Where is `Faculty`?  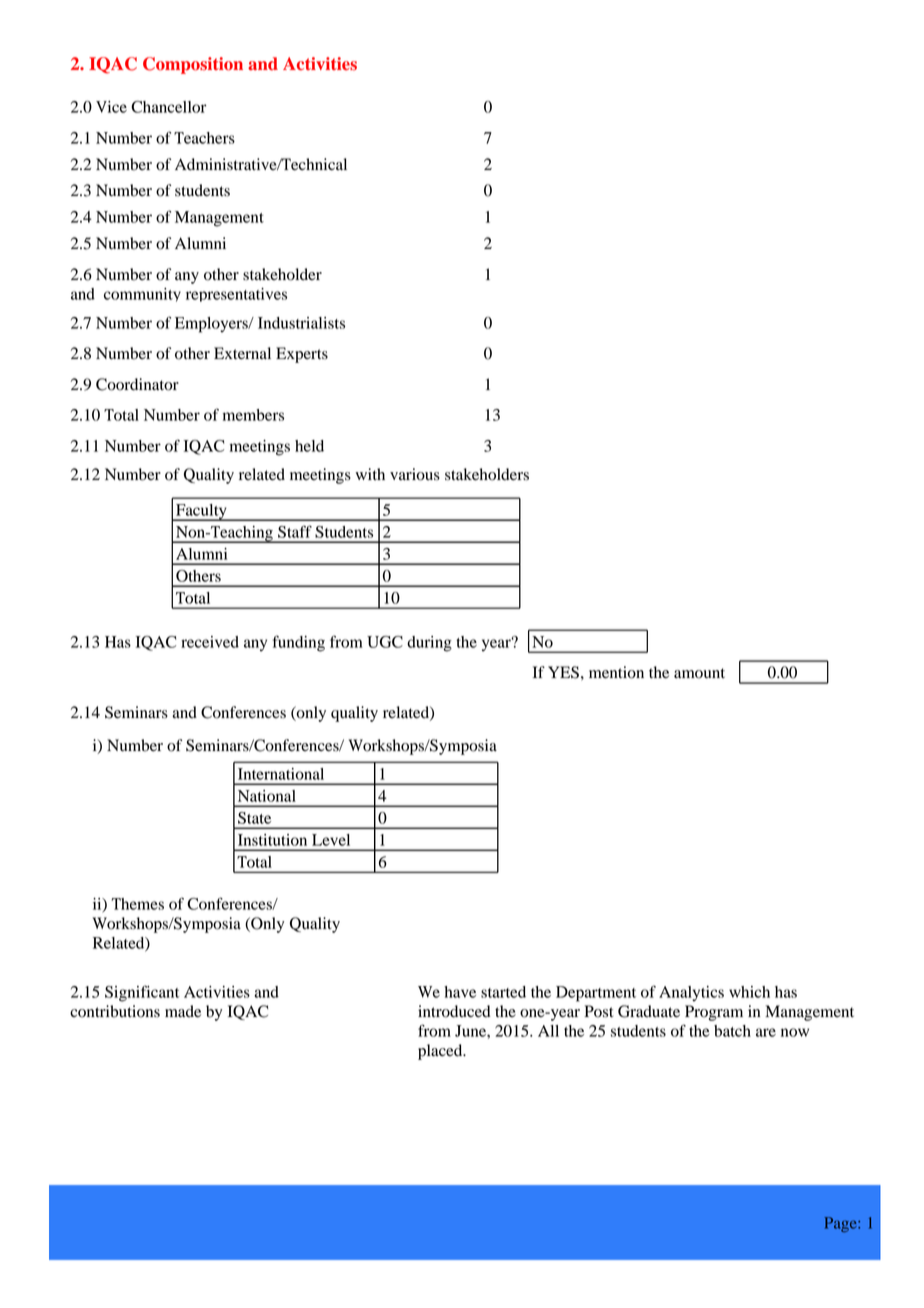 Faculty is located at coordinates (201, 512).
